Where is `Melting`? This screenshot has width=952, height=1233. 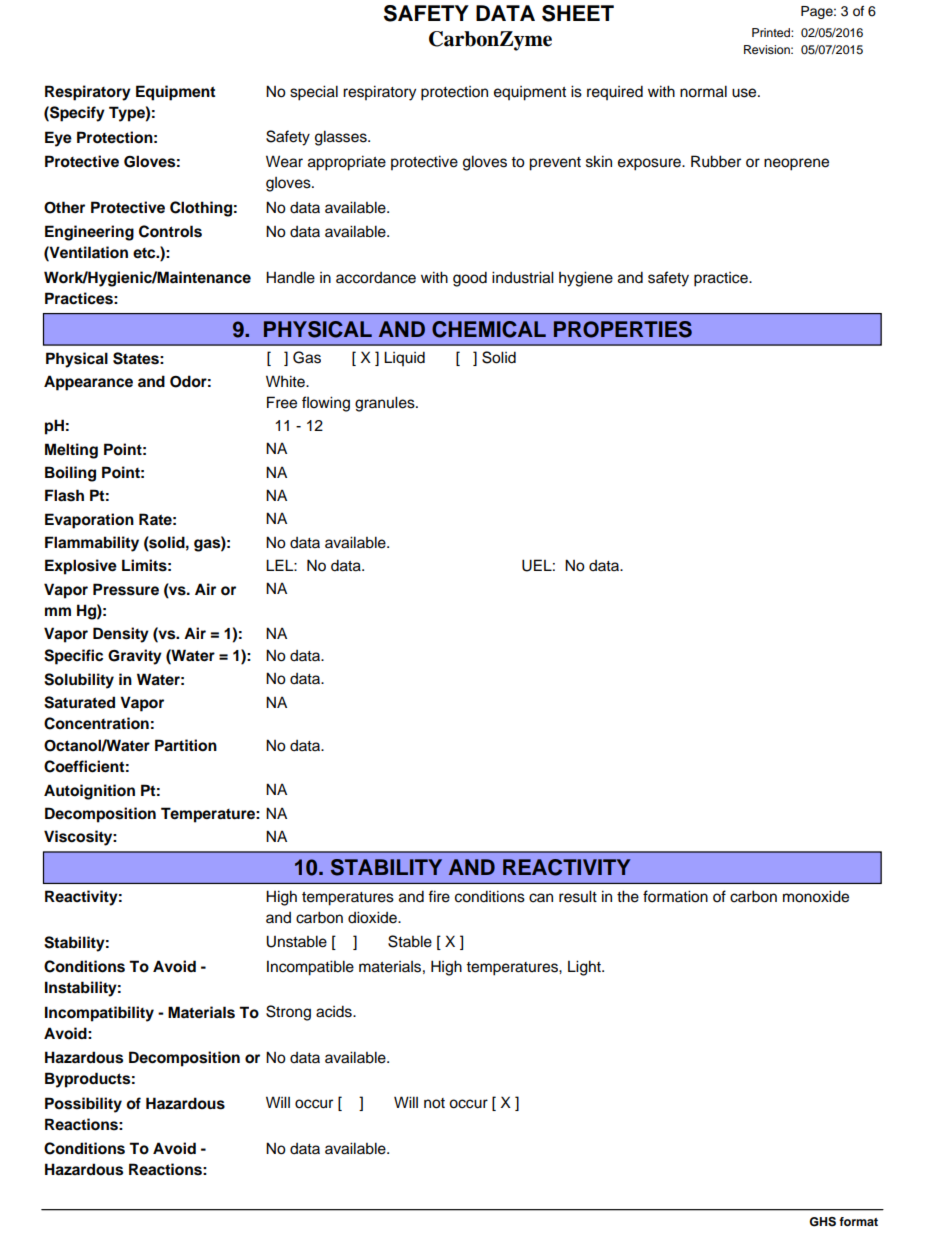
Melting is located at coordinates (71, 451).
